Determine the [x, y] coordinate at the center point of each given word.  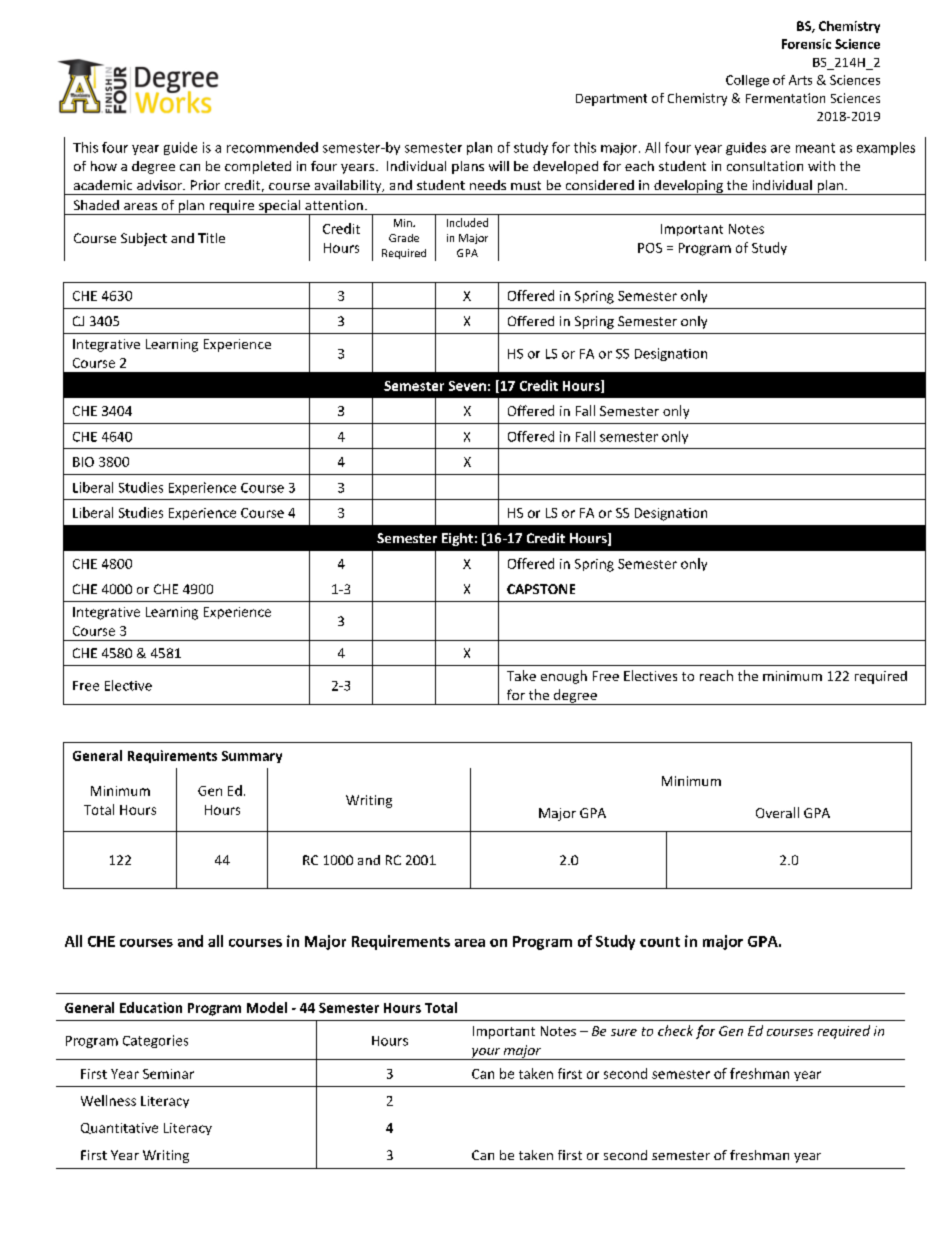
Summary [252, 757]
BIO [83, 462]
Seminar [168, 1074]
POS [650, 248]
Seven [467, 386]
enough [564, 677]
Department [611, 100]
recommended [272, 147]
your [485, 1054]
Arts [800, 80]
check [675, 1030]
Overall [777, 812]
